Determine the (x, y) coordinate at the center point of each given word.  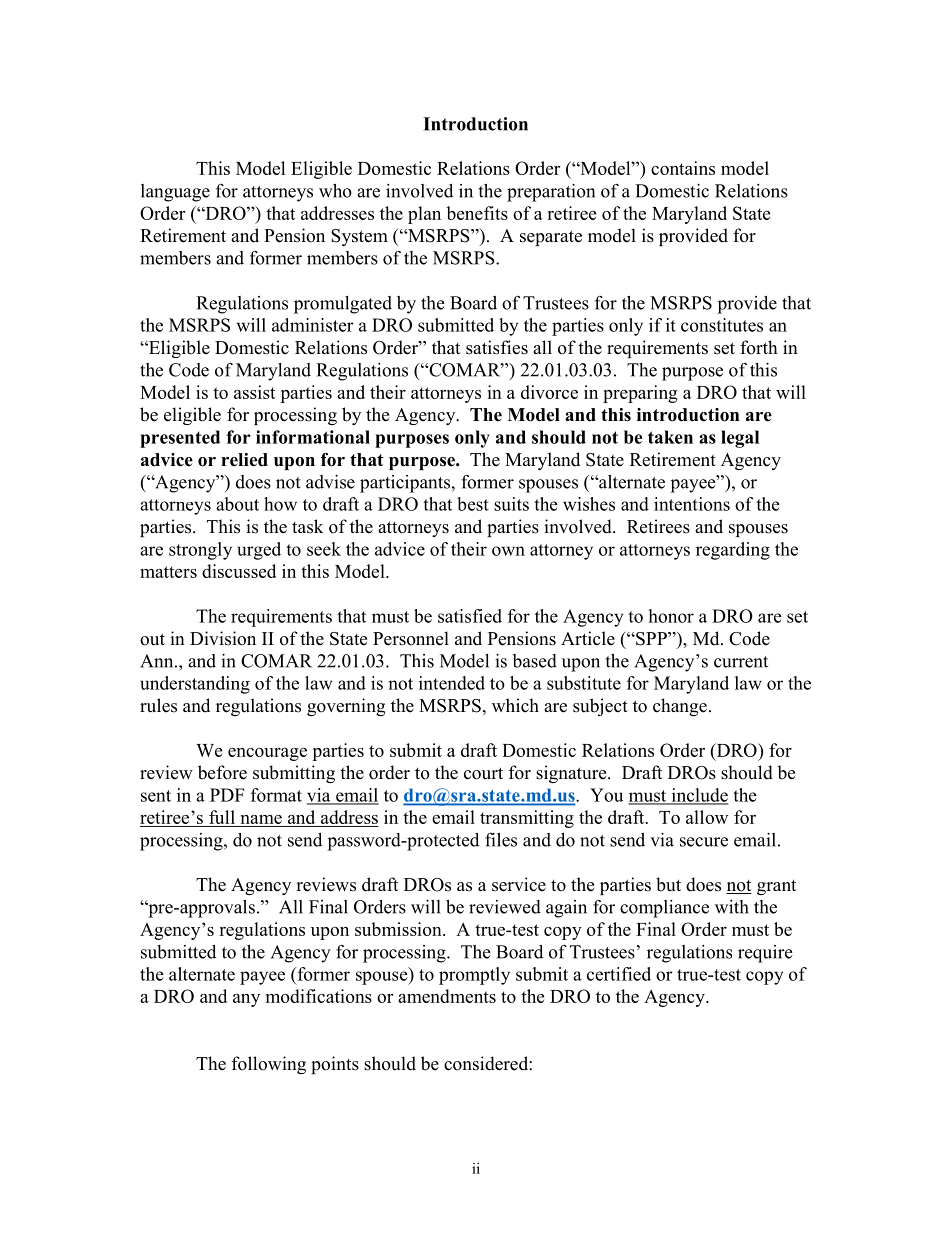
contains (683, 168)
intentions (692, 504)
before (222, 772)
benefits (477, 213)
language (175, 193)
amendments (447, 996)
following (269, 1065)
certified (619, 974)
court (483, 773)
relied (244, 460)
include (698, 796)
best (473, 504)
